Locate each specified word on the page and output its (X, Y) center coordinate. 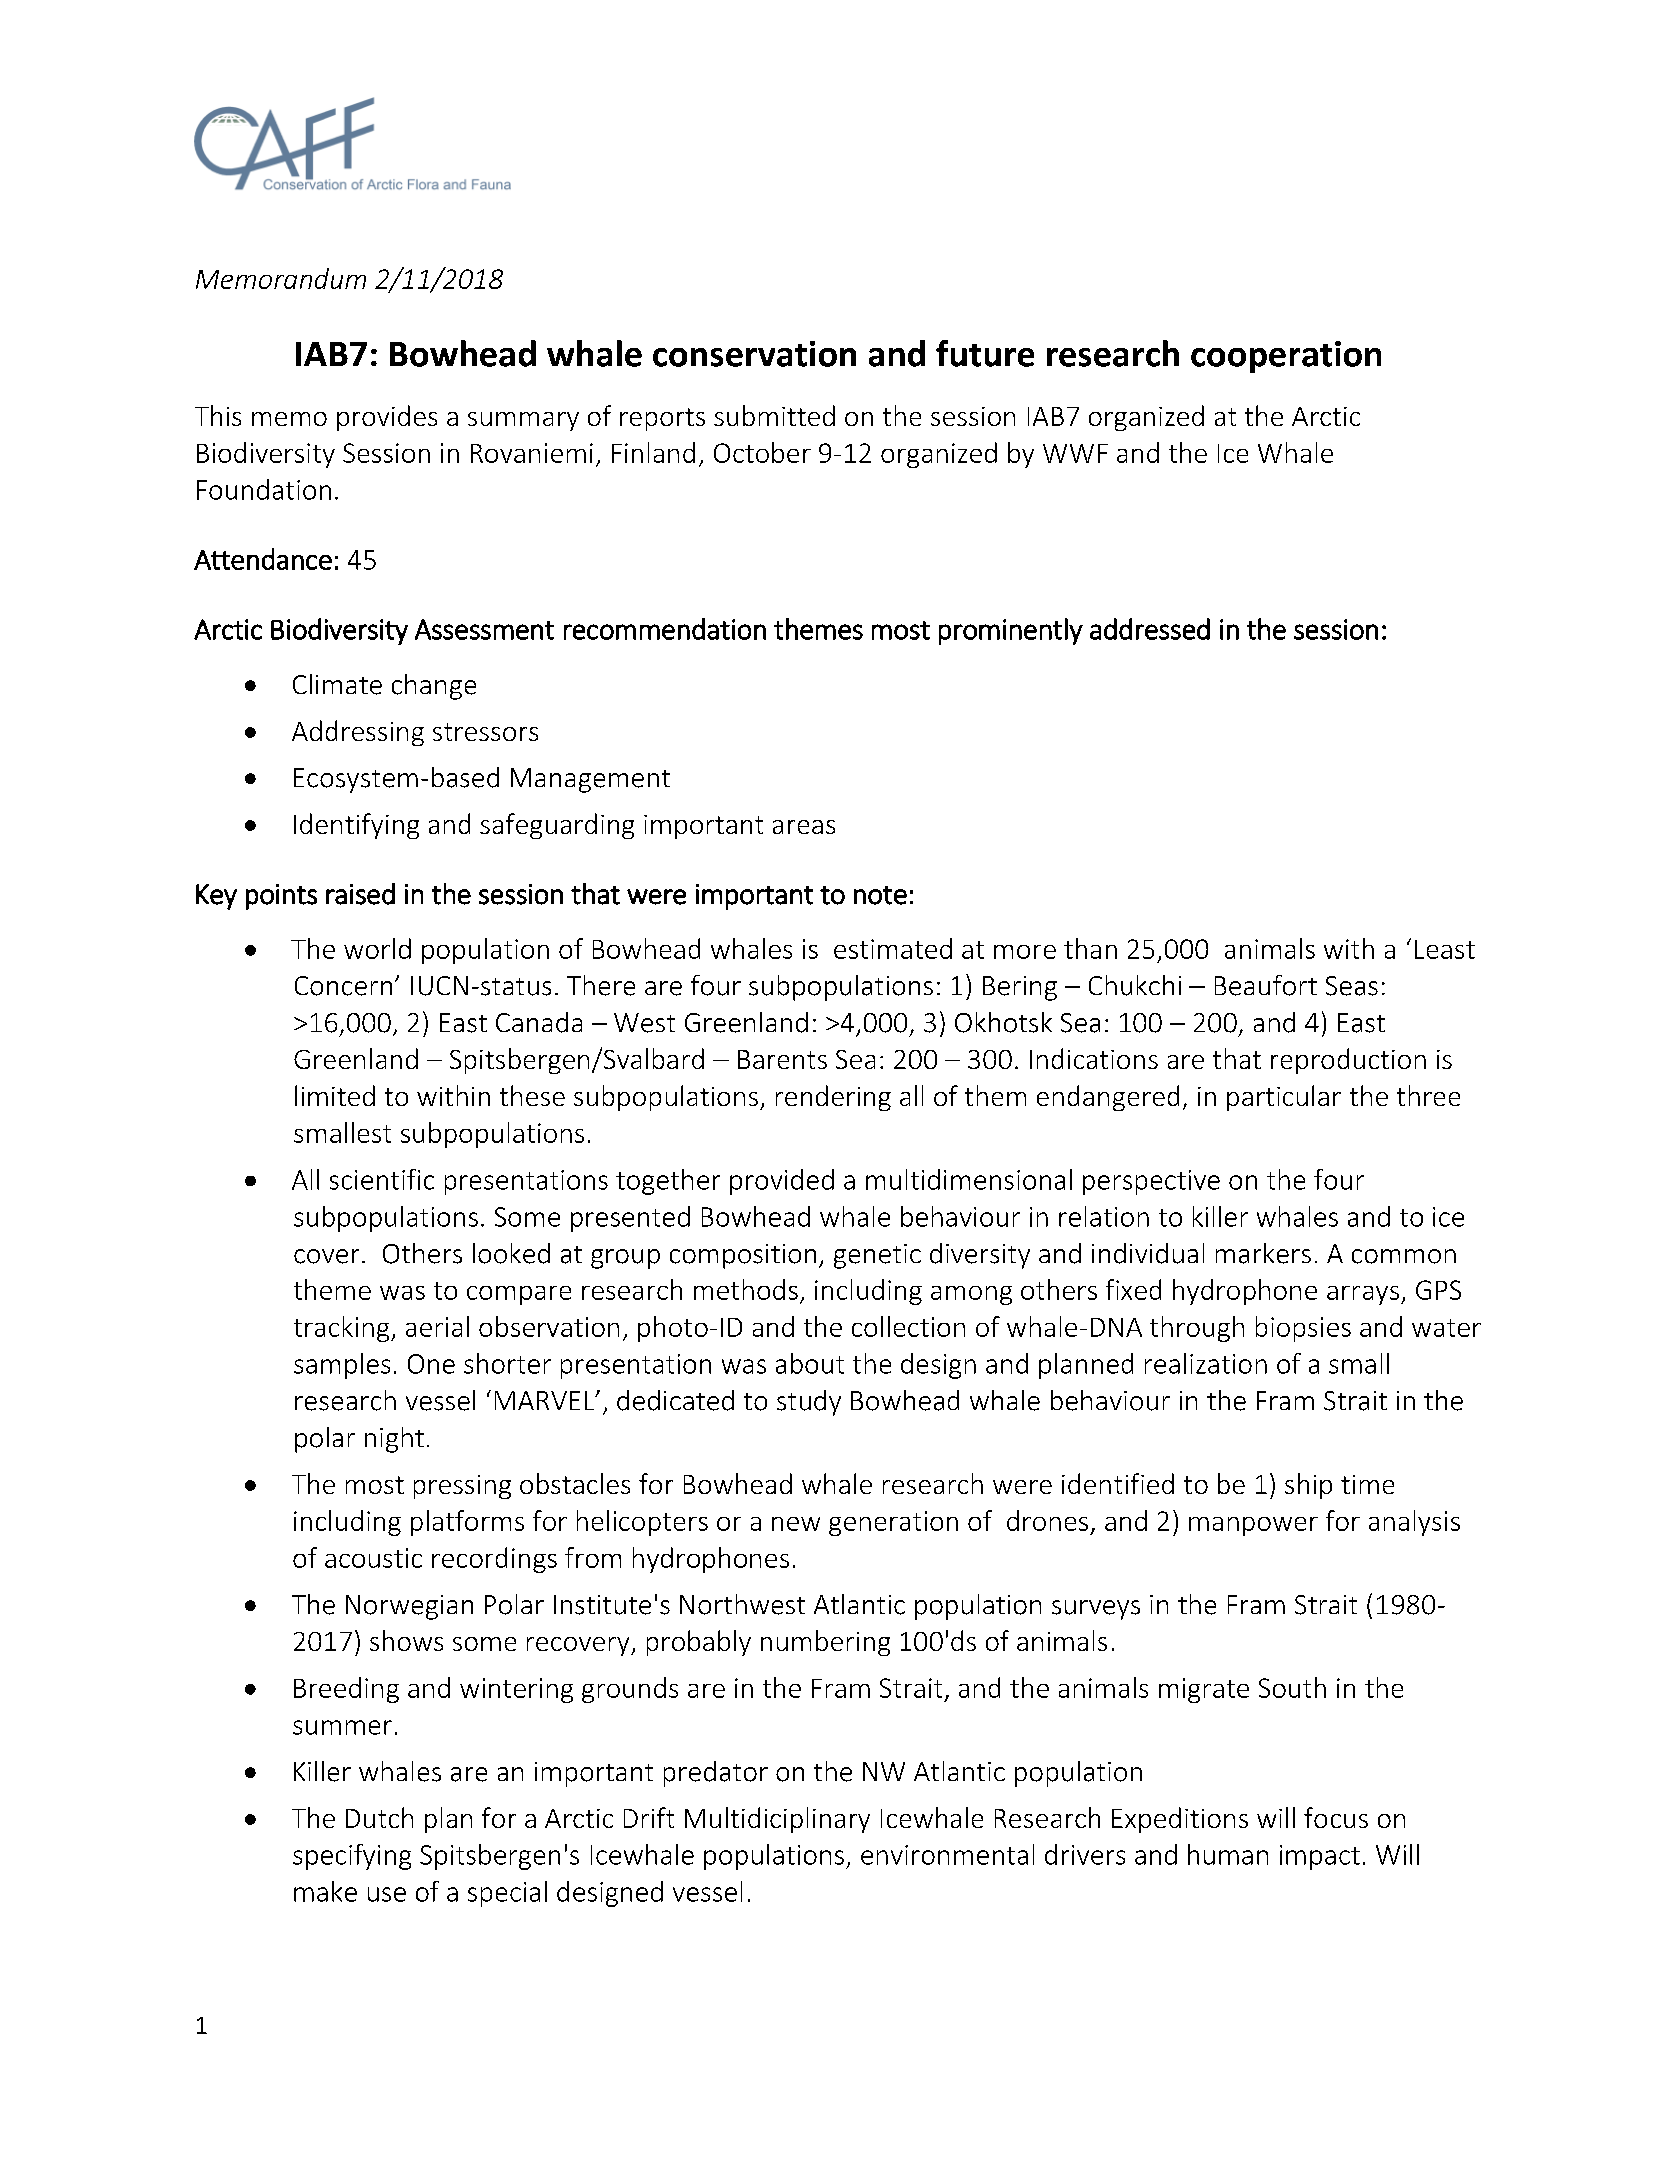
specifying (352, 1857)
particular (1284, 1098)
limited (335, 1095)
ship (1308, 1486)
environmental (947, 1854)
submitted (774, 415)
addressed (1150, 629)
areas (804, 827)
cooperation (1286, 357)
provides (387, 418)
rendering (833, 1098)
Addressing (358, 733)
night (394, 1440)
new (796, 1524)
